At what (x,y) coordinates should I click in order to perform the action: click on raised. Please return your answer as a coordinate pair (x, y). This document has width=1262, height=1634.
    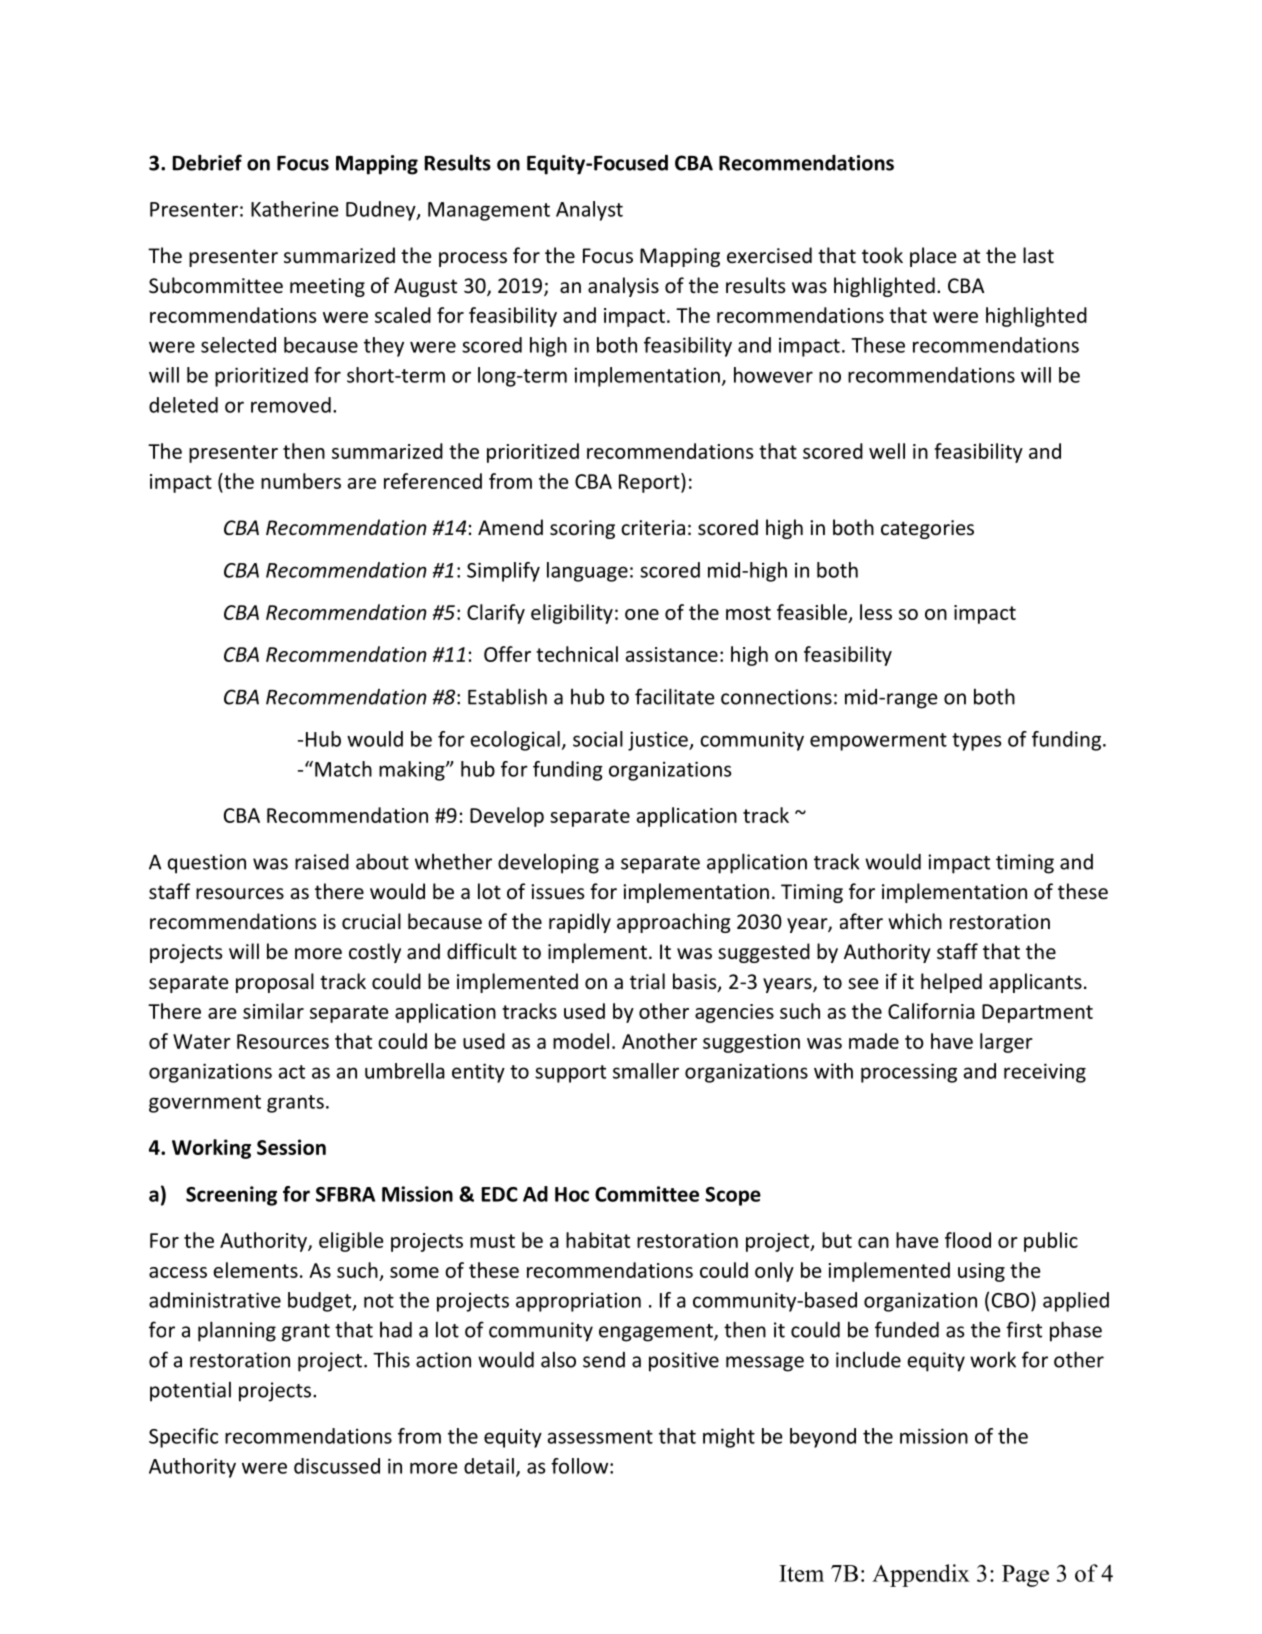
    Looking at the image, I should click on (322, 862).
